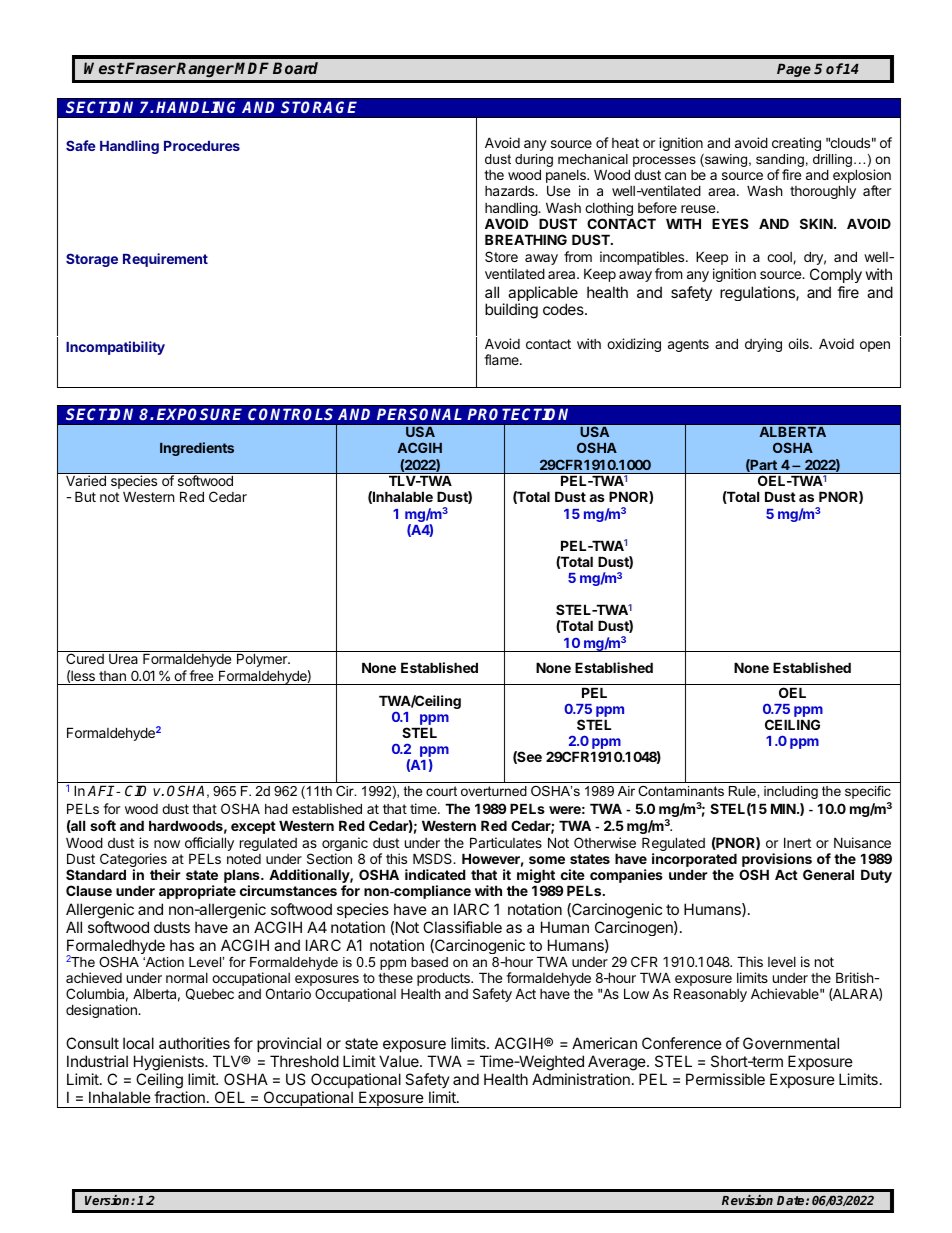 The image size is (952, 1233). What do you see at coordinates (502, 359) in the screenshot?
I see `flame` at bounding box center [502, 359].
